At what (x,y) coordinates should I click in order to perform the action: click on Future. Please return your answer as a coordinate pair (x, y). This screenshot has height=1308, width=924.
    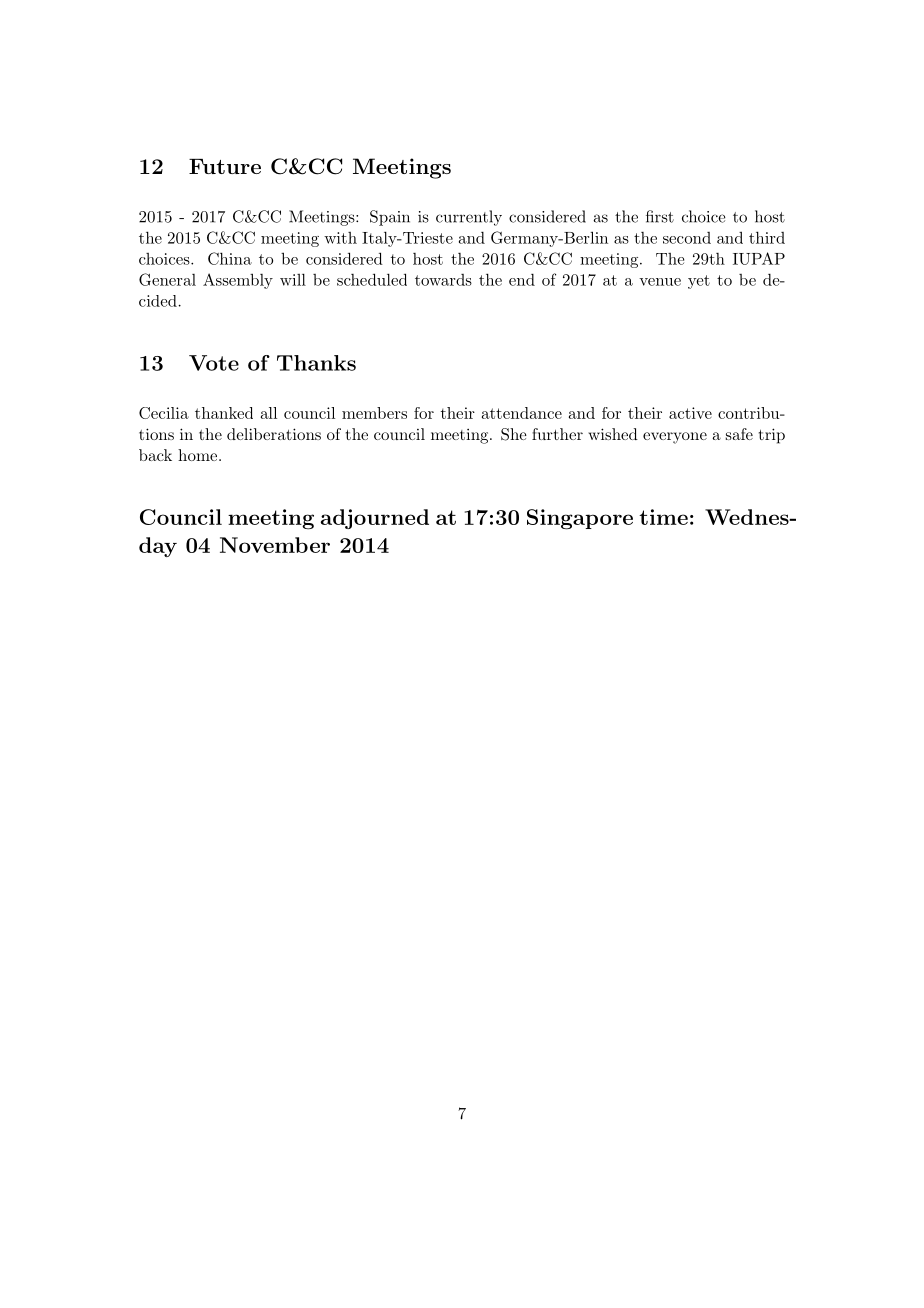
    Looking at the image, I should click on (225, 166).
